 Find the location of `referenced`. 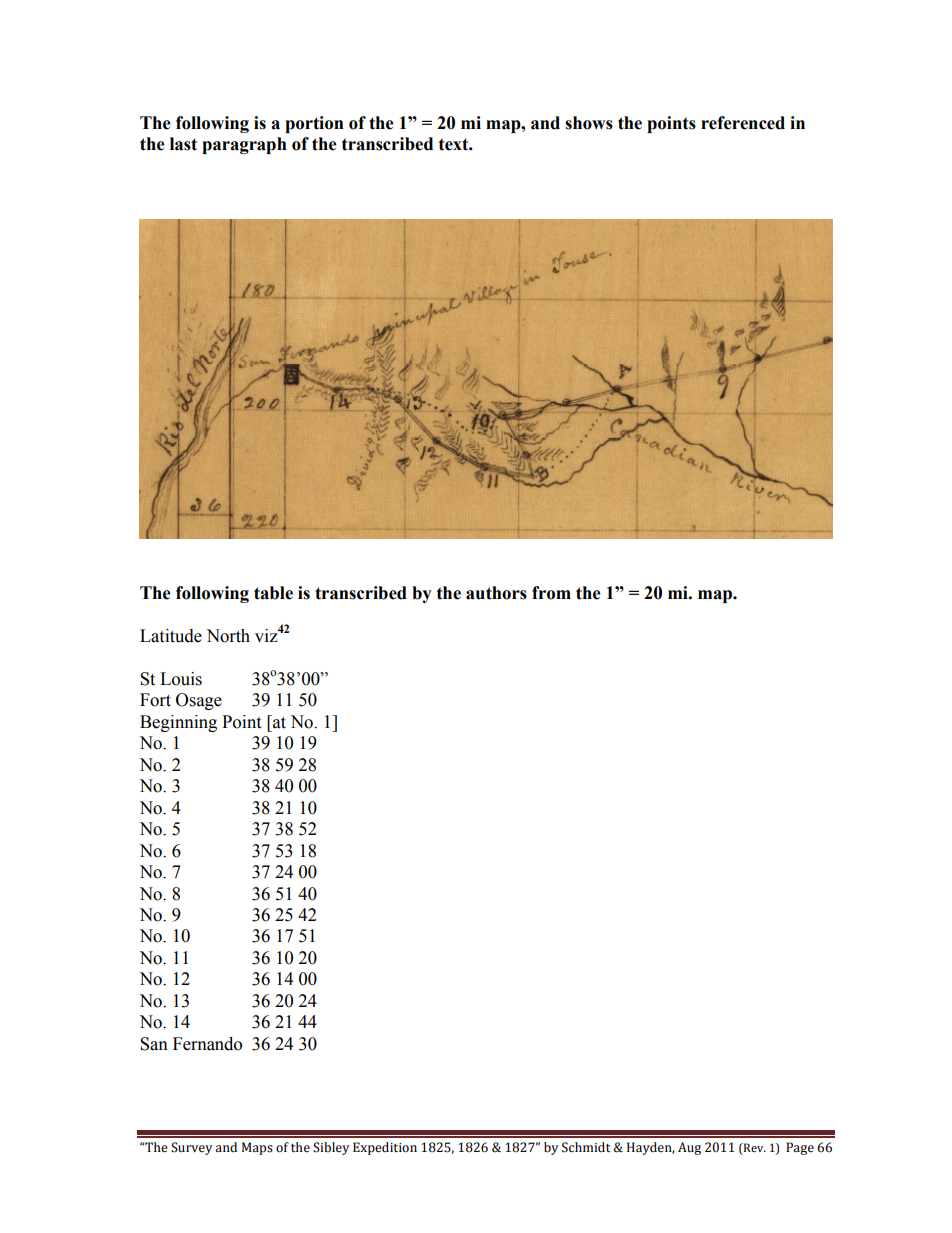

referenced is located at coordinates (743, 123).
